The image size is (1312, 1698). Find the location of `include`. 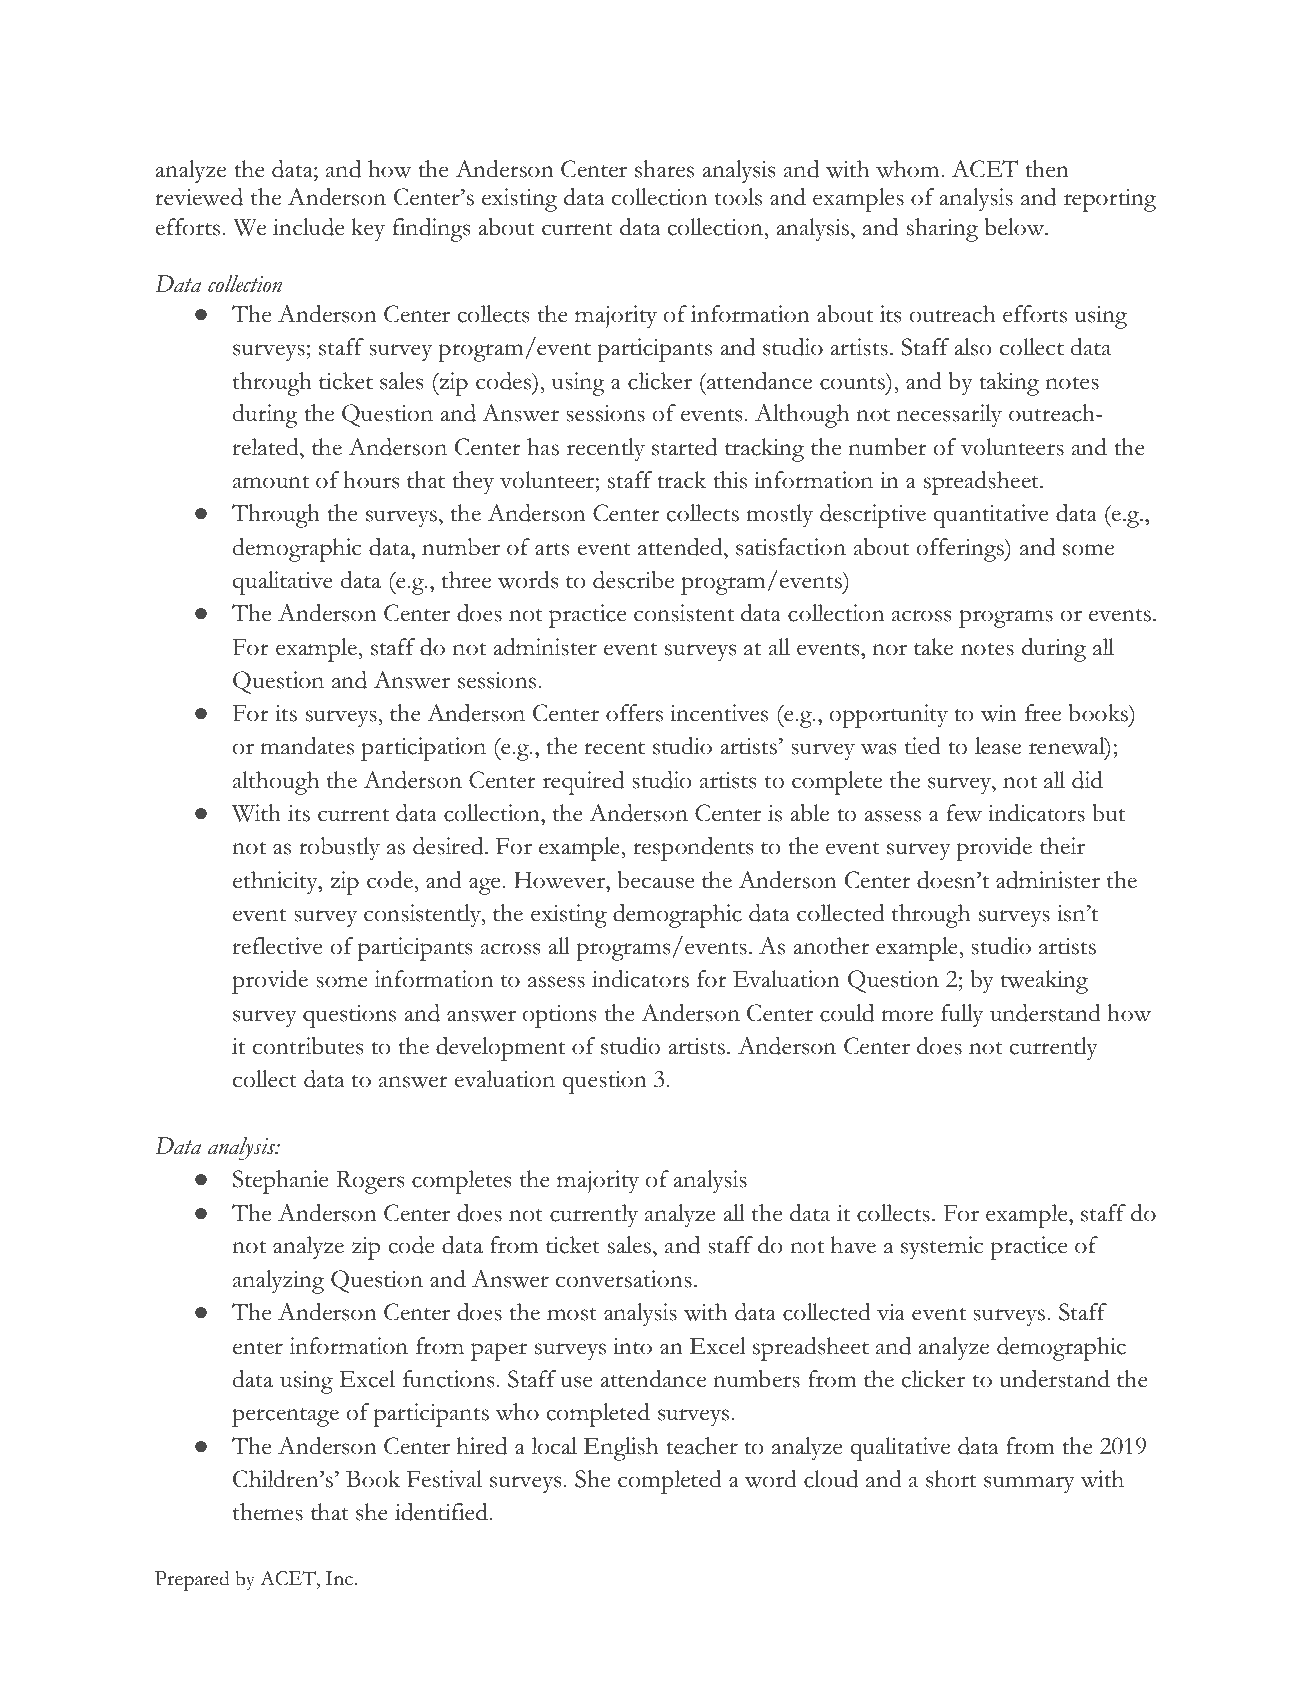

include is located at coordinates (308, 227).
